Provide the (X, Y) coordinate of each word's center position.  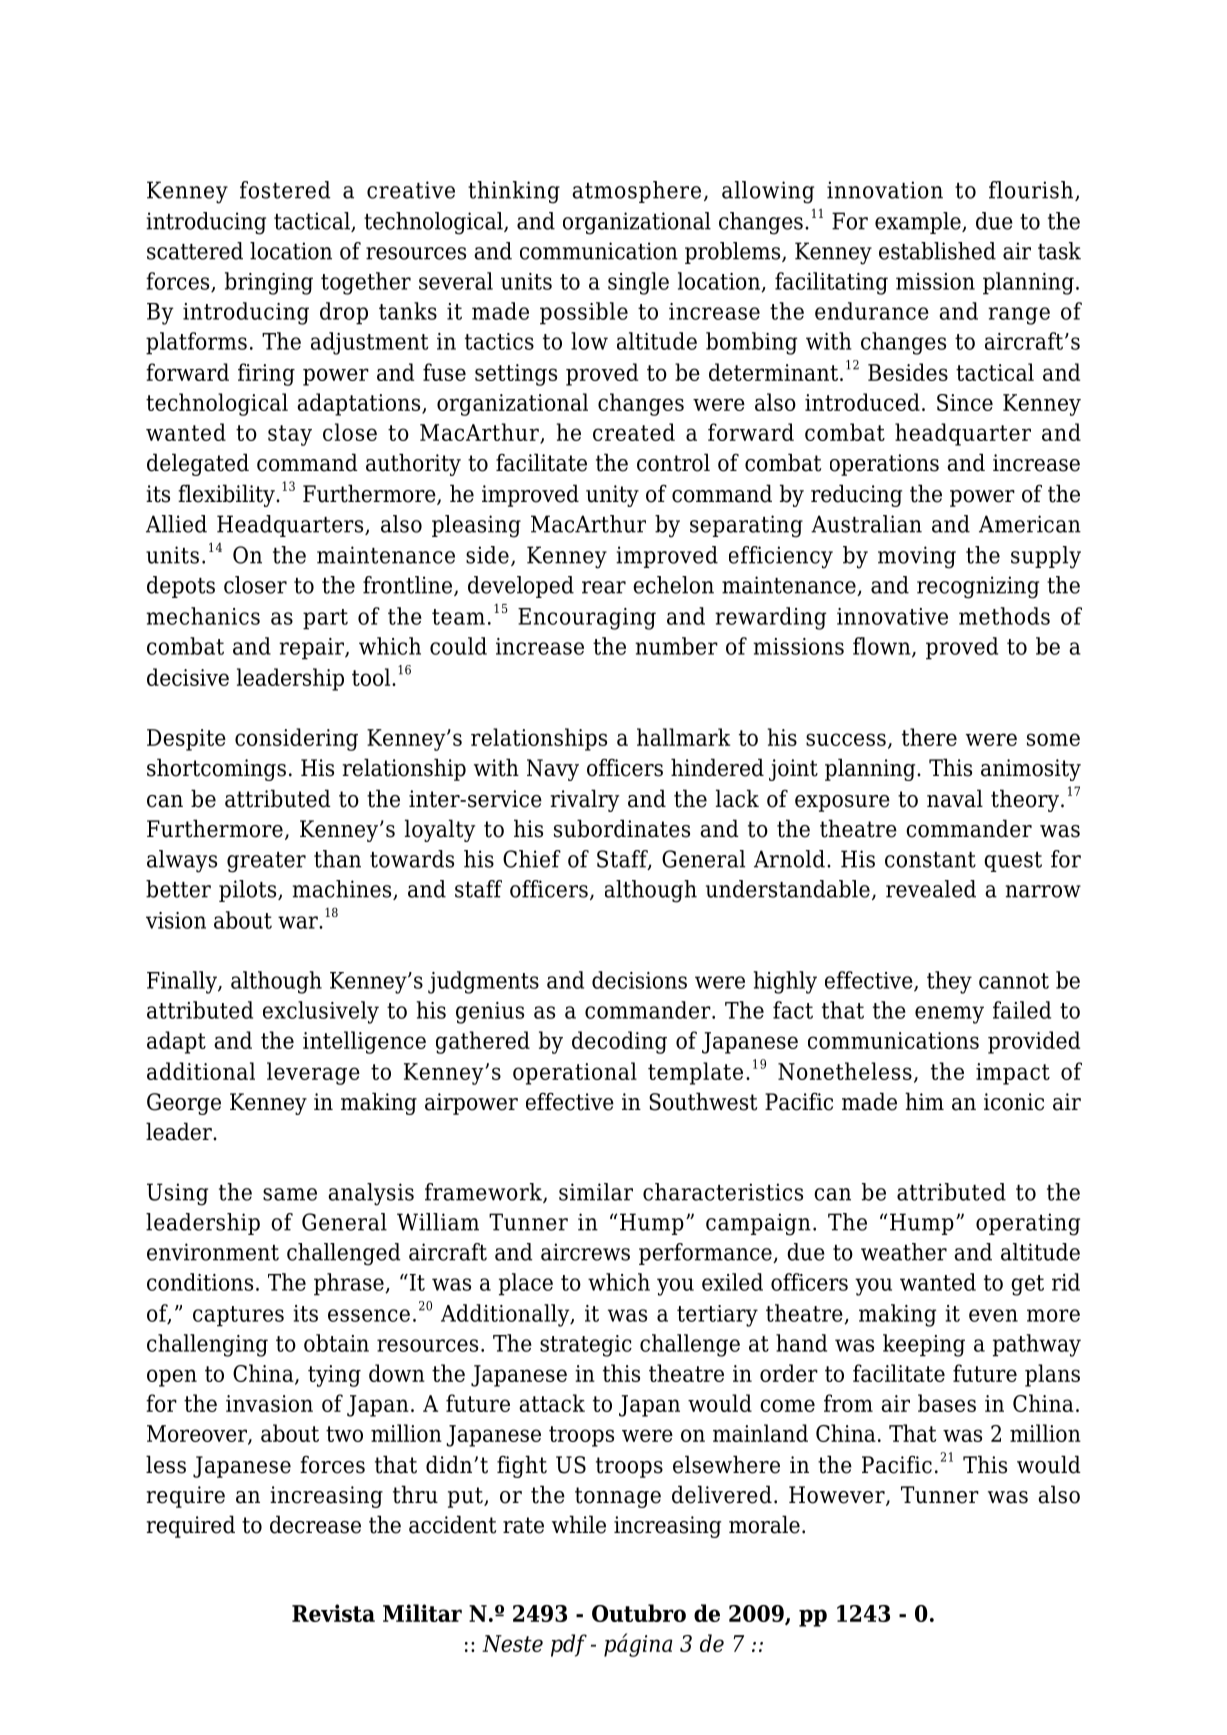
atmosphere (636, 192)
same (290, 1194)
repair (312, 649)
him (924, 1101)
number (676, 646)
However (838, 1496)
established (937, 251)
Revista (333, 1613)
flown (883, 647)
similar (596, 1192)
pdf (569, 1645)
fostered (285, 190)
